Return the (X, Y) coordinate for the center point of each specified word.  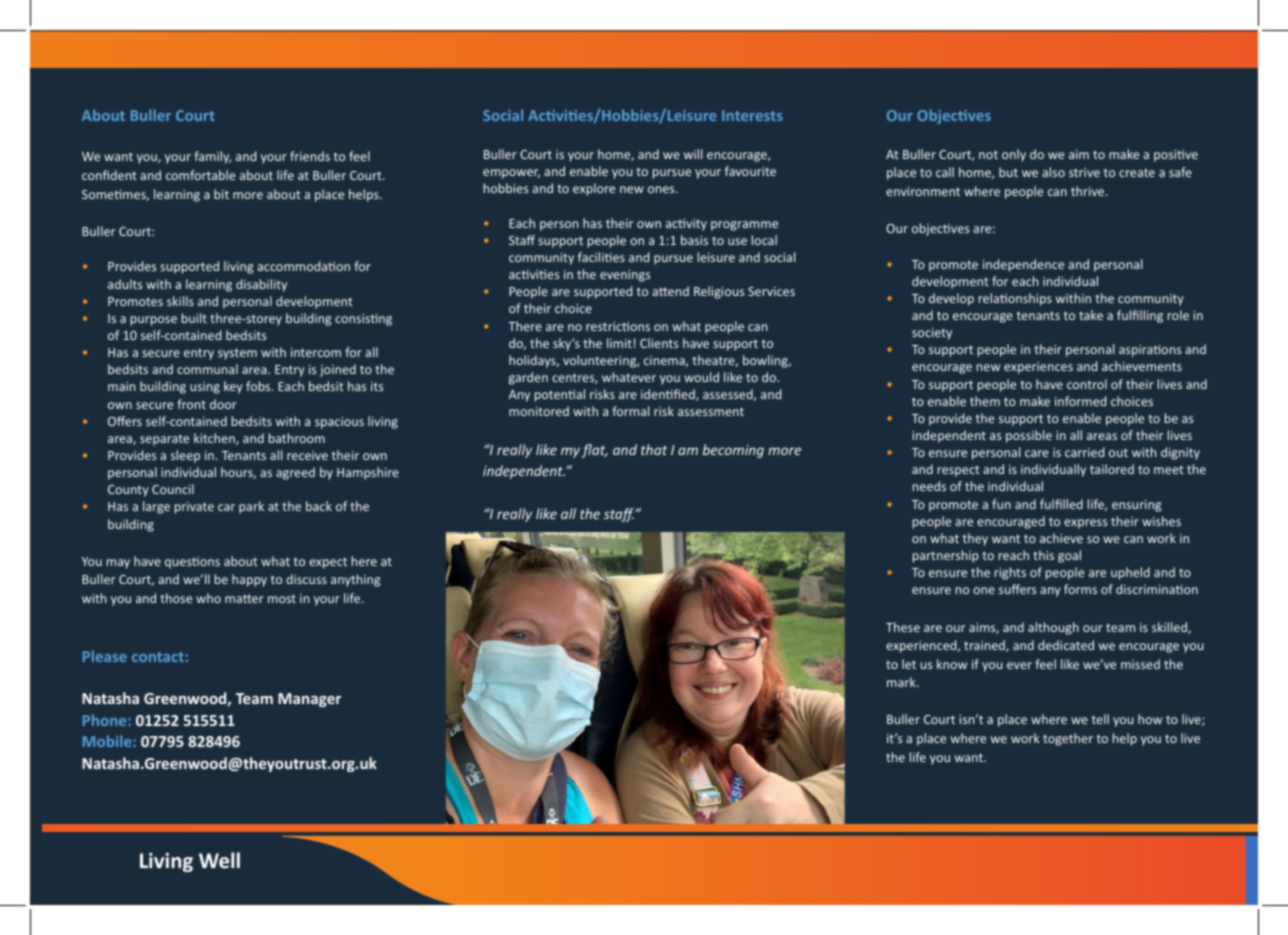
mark (902, 682)
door (223, 404)
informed (1080, 401)
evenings (625, 276)
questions (192, 563)
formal (630, 411)
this (1043, 555)
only (1014, 155)
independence (1023, 265)
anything (355, 580)
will (693, 154)
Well (219, 860)
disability (261, 285)
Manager (309, 700)
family (212, 157)
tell (1100, 719)
